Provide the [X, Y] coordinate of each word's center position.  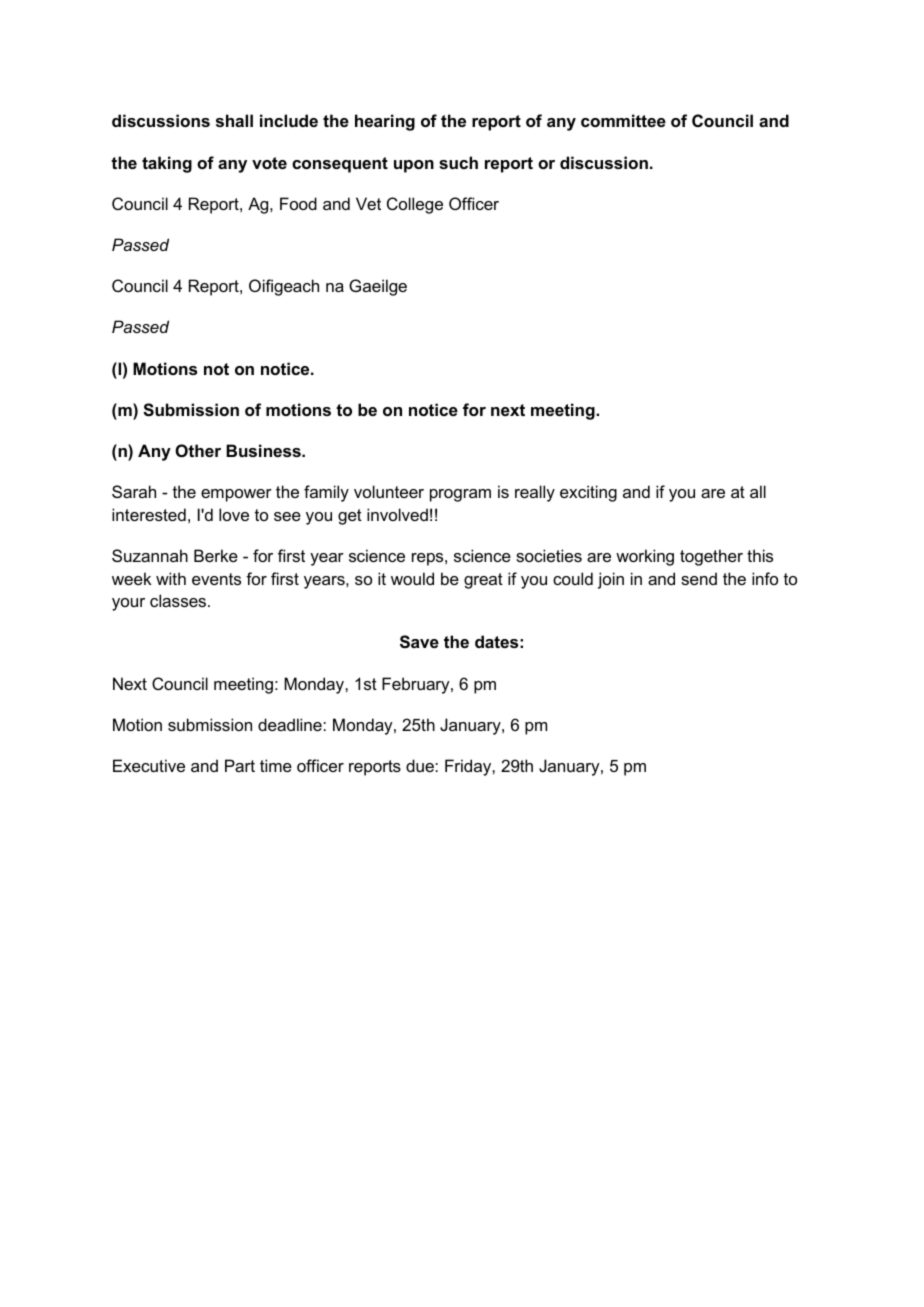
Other [198, 450]
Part [240, 765]
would [412, 578]
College [415, 205]
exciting [588, 493]
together [711, 557]
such [458, 162]
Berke [216, 555]
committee [623, 120]
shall [234, 120]
